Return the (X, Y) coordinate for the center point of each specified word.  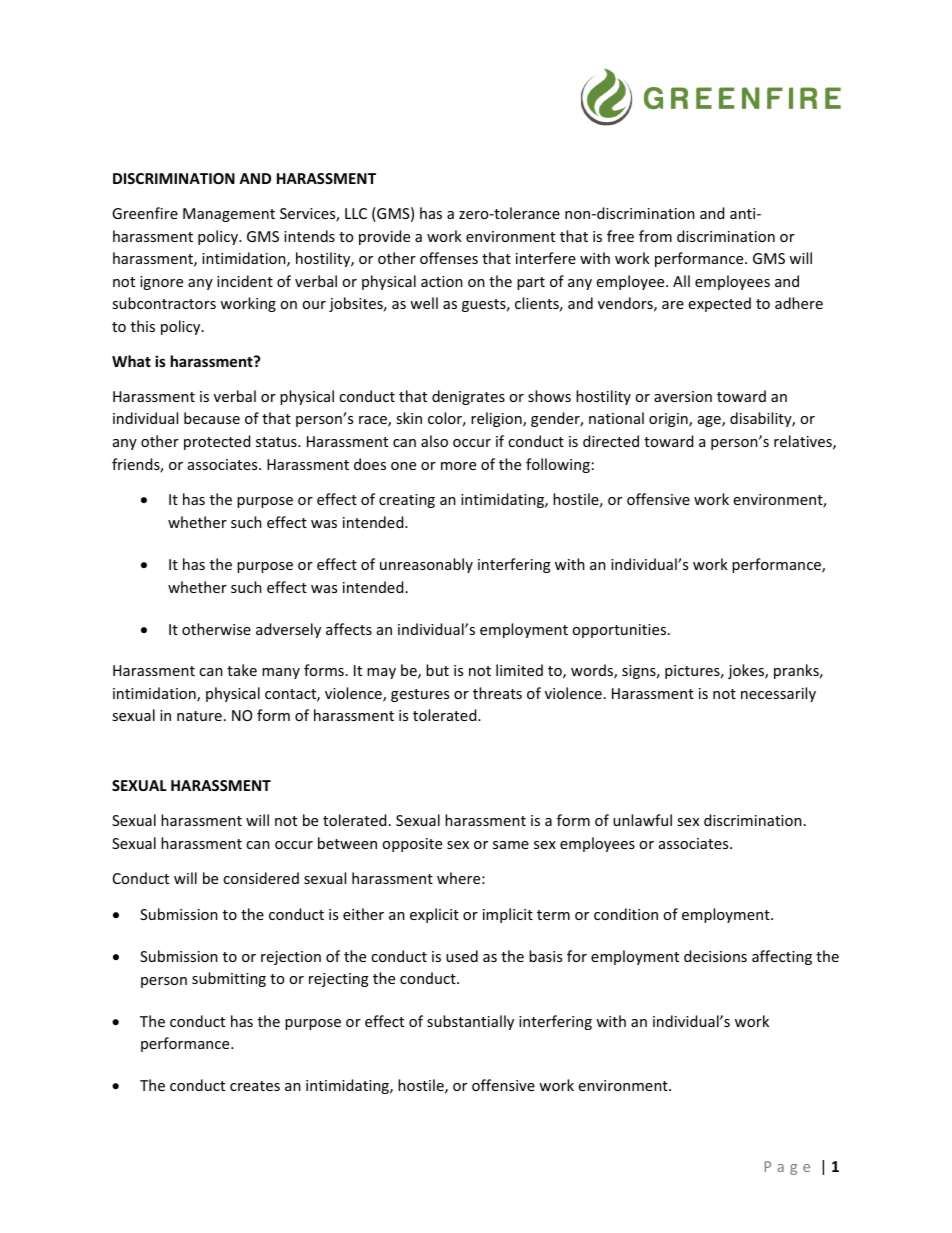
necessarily (778, 694)
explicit (434, 915)
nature (199, 716)
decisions (715, 956)
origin (669, 420)
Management (229, 215)
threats (497, 693)
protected (217, 442)
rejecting (339, 980)
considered (261, 878)
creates (255, 1086)
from (655, 236)
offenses (449, 258)
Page (787, 1168)
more (458, 466)
